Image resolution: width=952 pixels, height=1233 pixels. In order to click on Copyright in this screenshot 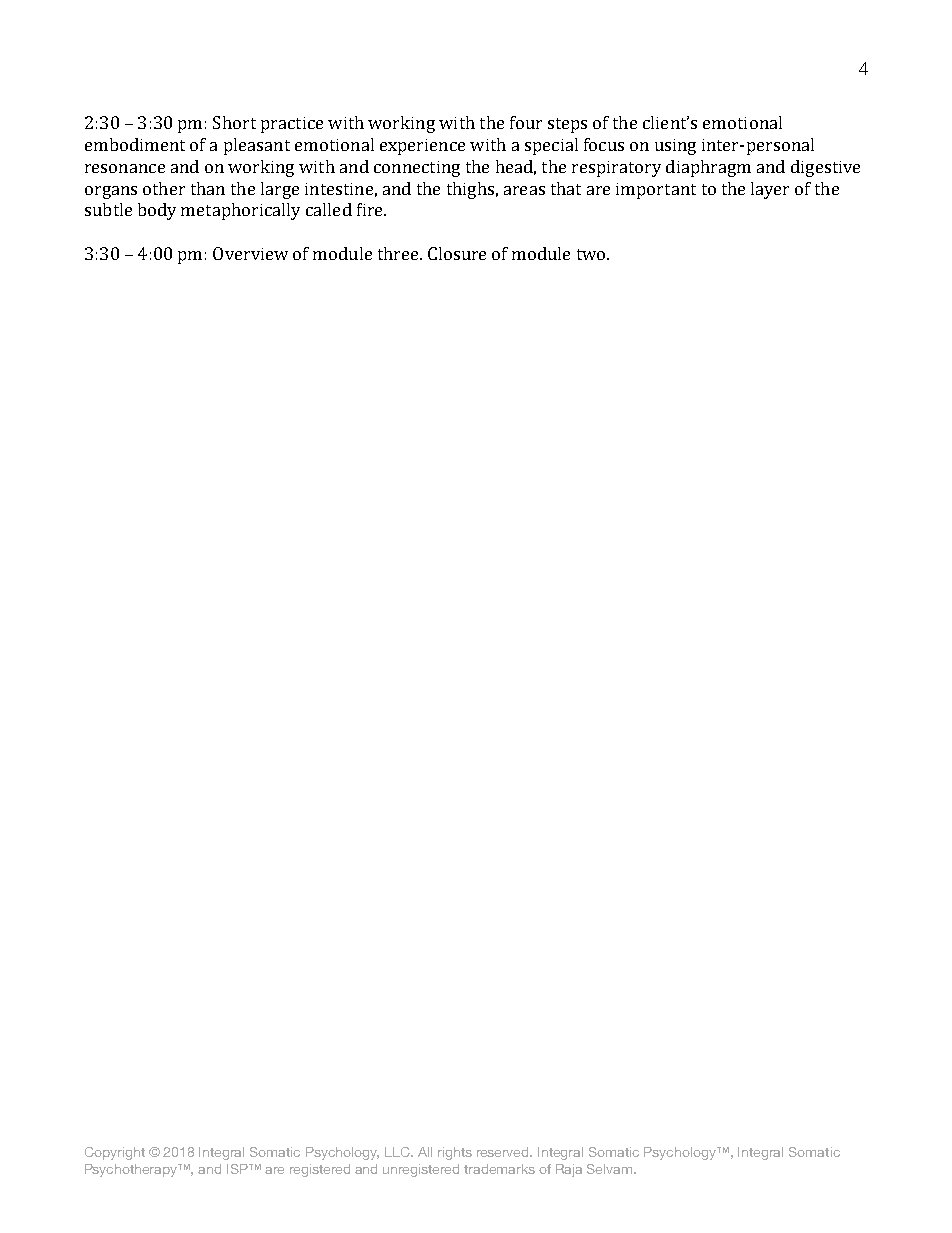, I will do `click(115, 1153)`.
